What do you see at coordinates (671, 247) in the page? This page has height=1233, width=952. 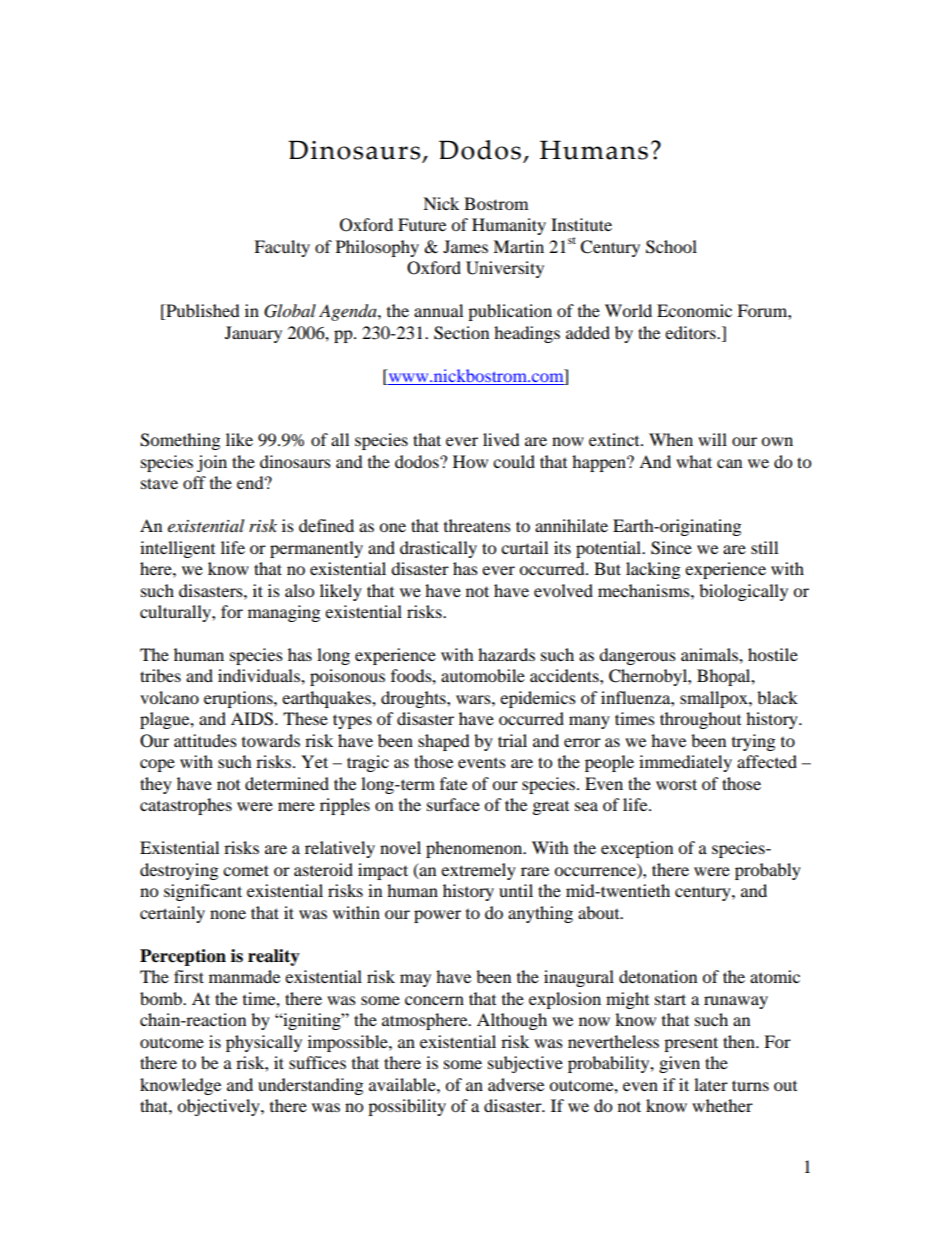 I see `School` at bounding box center [671, 247].
